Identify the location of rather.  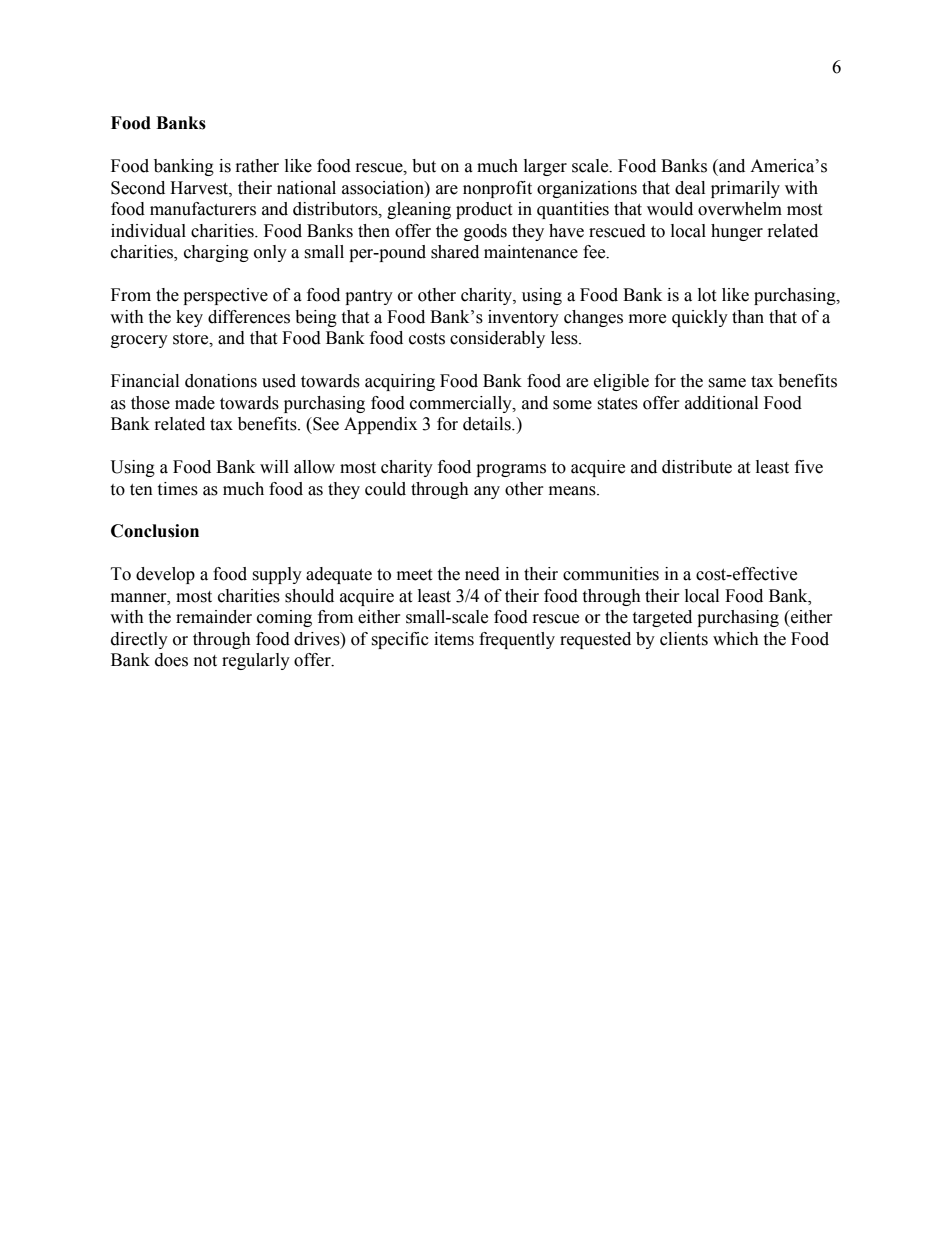
(257, 166).
